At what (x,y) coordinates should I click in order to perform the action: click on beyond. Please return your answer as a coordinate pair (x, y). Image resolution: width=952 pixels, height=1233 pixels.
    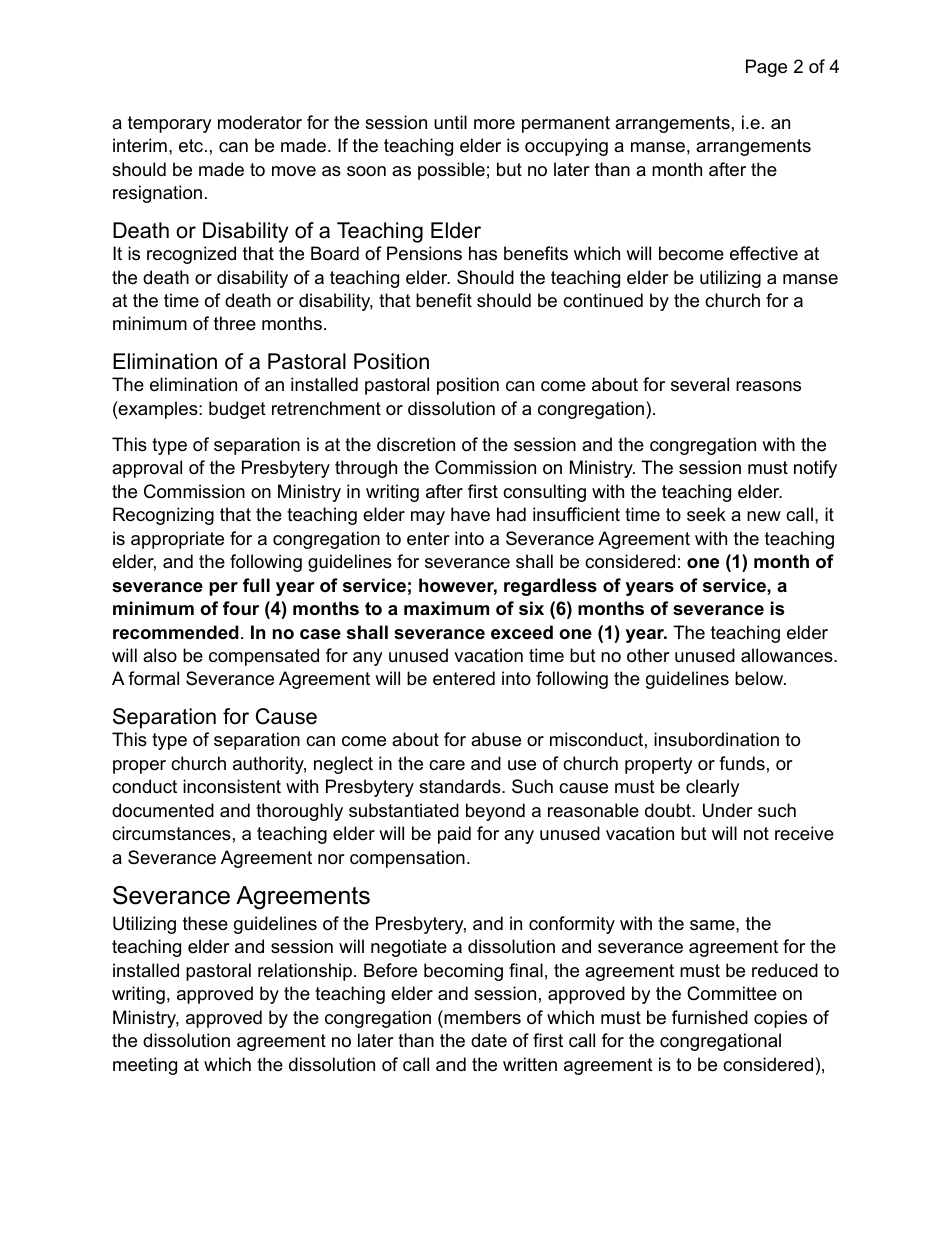
    Looking at the image, I should click on (495, 812).
